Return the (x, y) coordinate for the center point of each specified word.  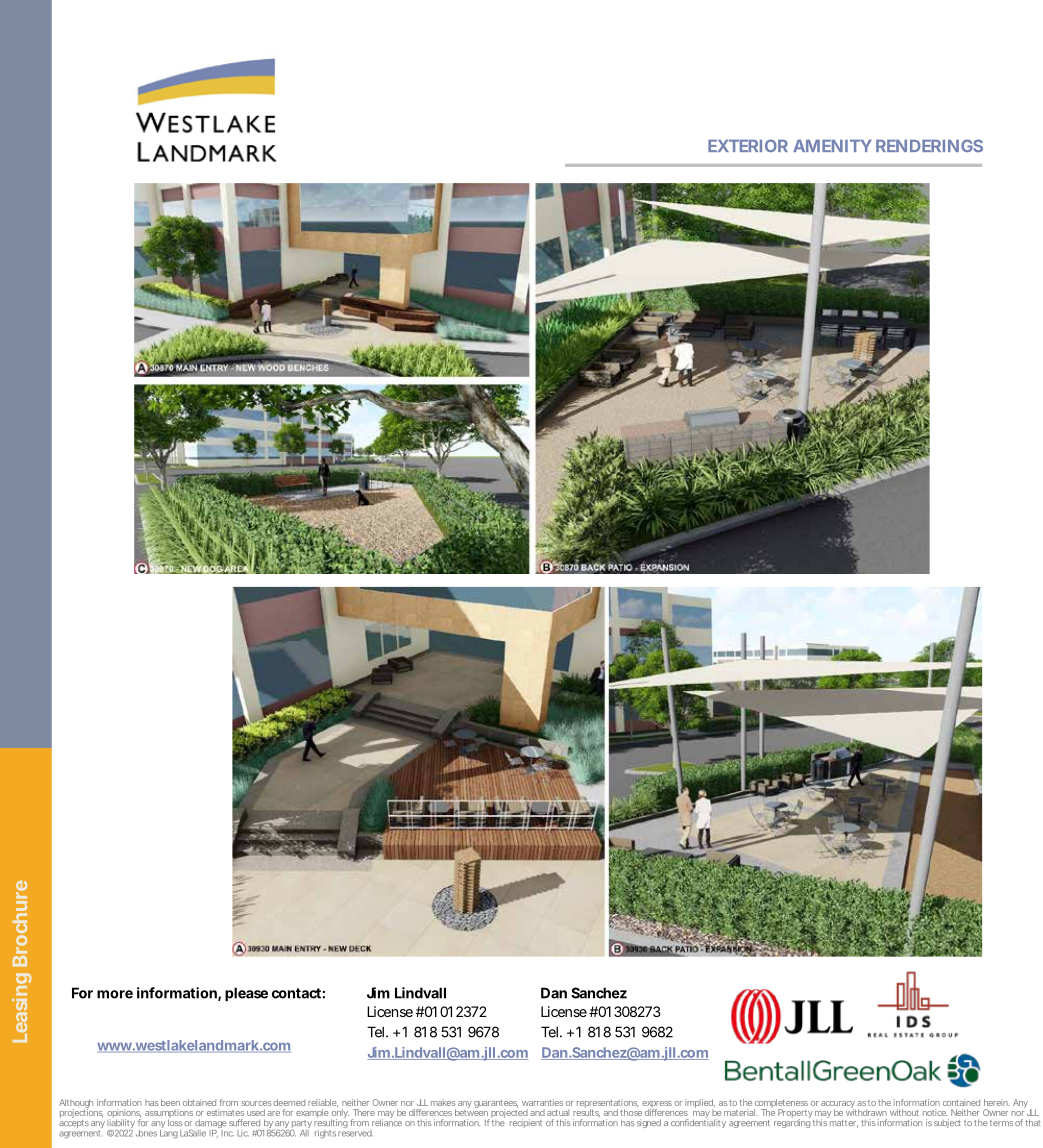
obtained (199, 1102)
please (246, 994)
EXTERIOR (748, 145)
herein (997, 1102)
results (586, 1112)
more (115, 994)
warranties (542, 1102)
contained (961, 1102)
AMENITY (832, 146)
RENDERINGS (929, 145)
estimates (225, 1112)
